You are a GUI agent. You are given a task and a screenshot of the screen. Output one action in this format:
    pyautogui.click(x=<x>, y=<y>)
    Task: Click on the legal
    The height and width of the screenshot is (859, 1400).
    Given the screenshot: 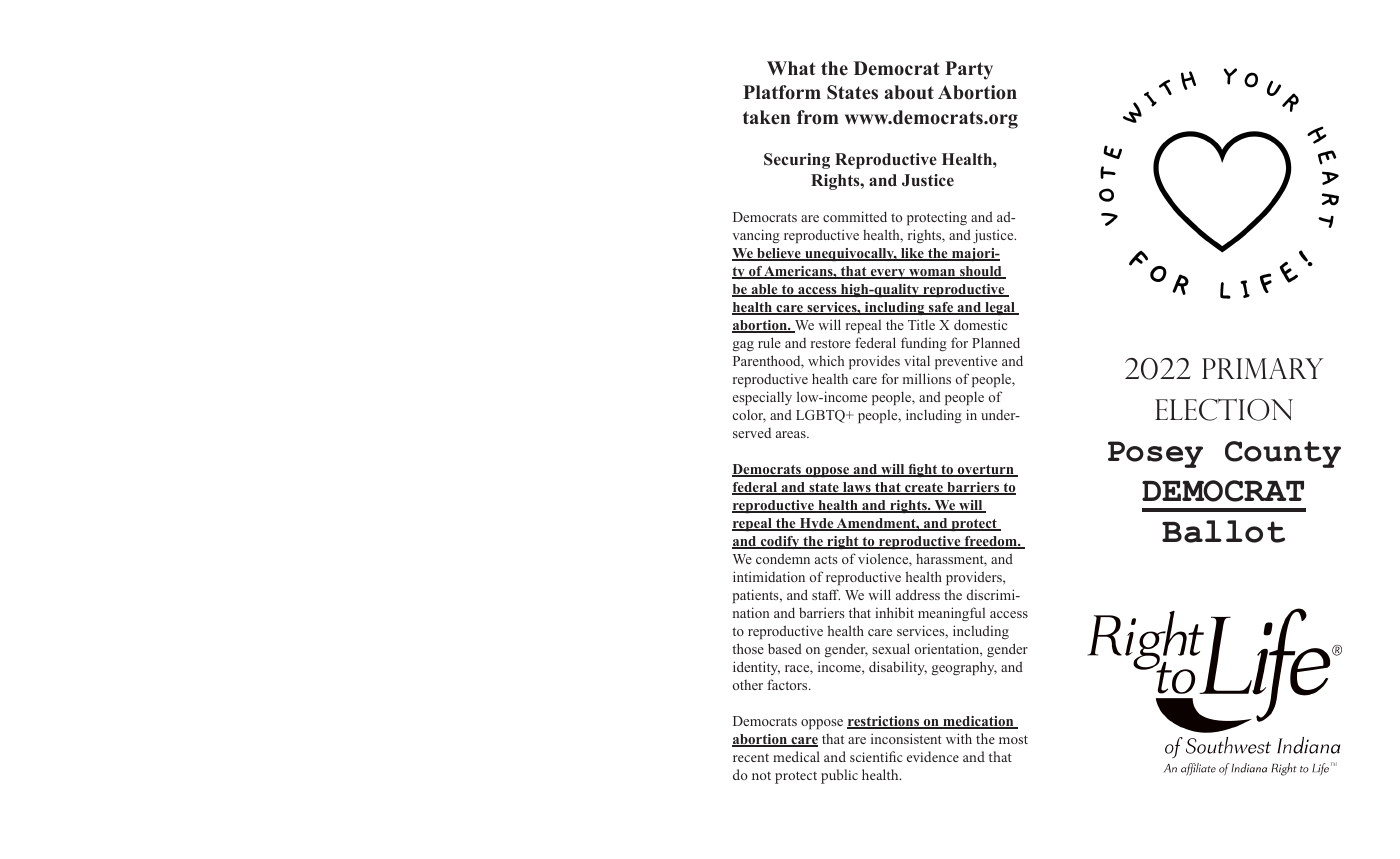 What is the action you would take?
    pyautogui.click(x=1000, y=308)
